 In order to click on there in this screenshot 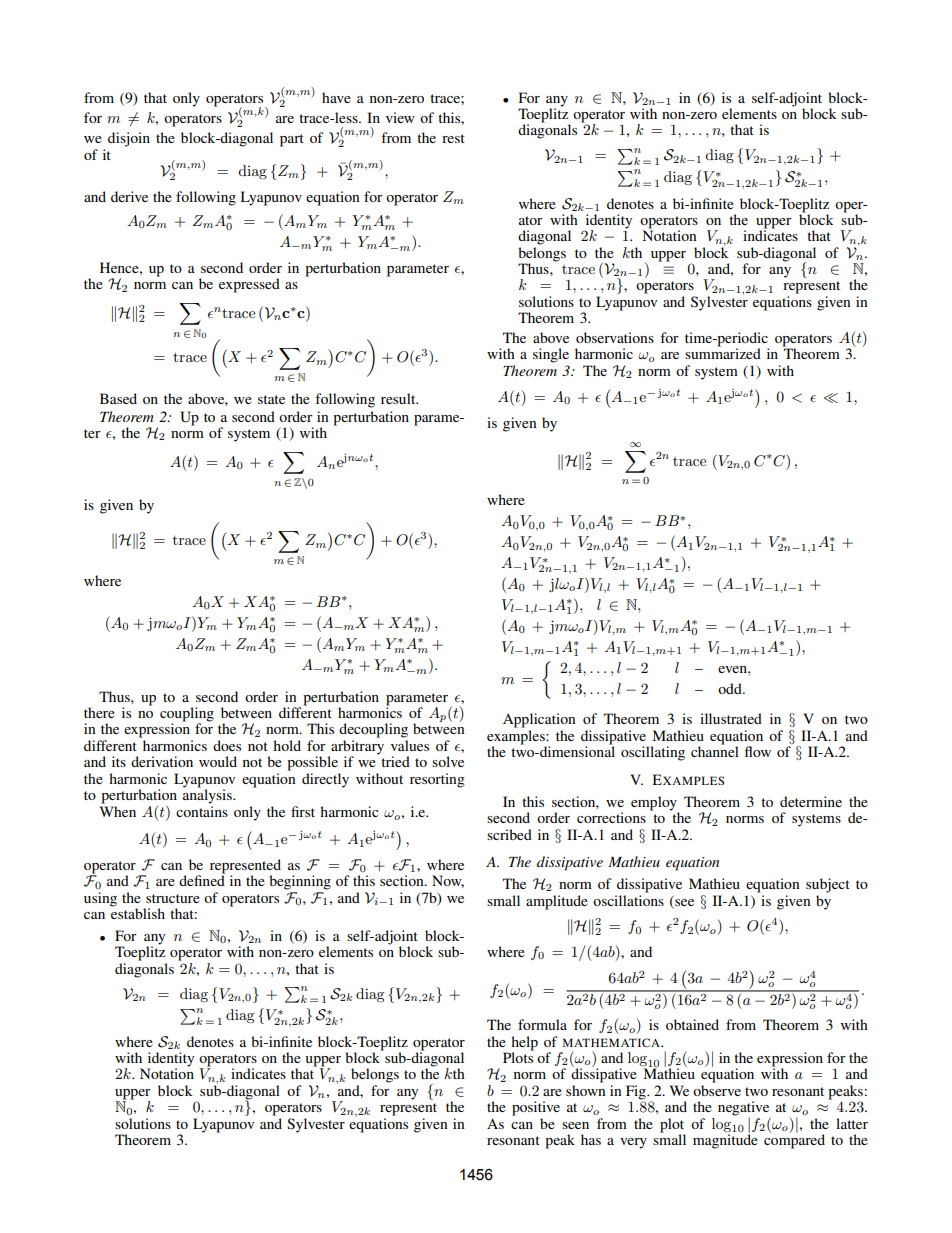, I will do `click(99, 712)`.
